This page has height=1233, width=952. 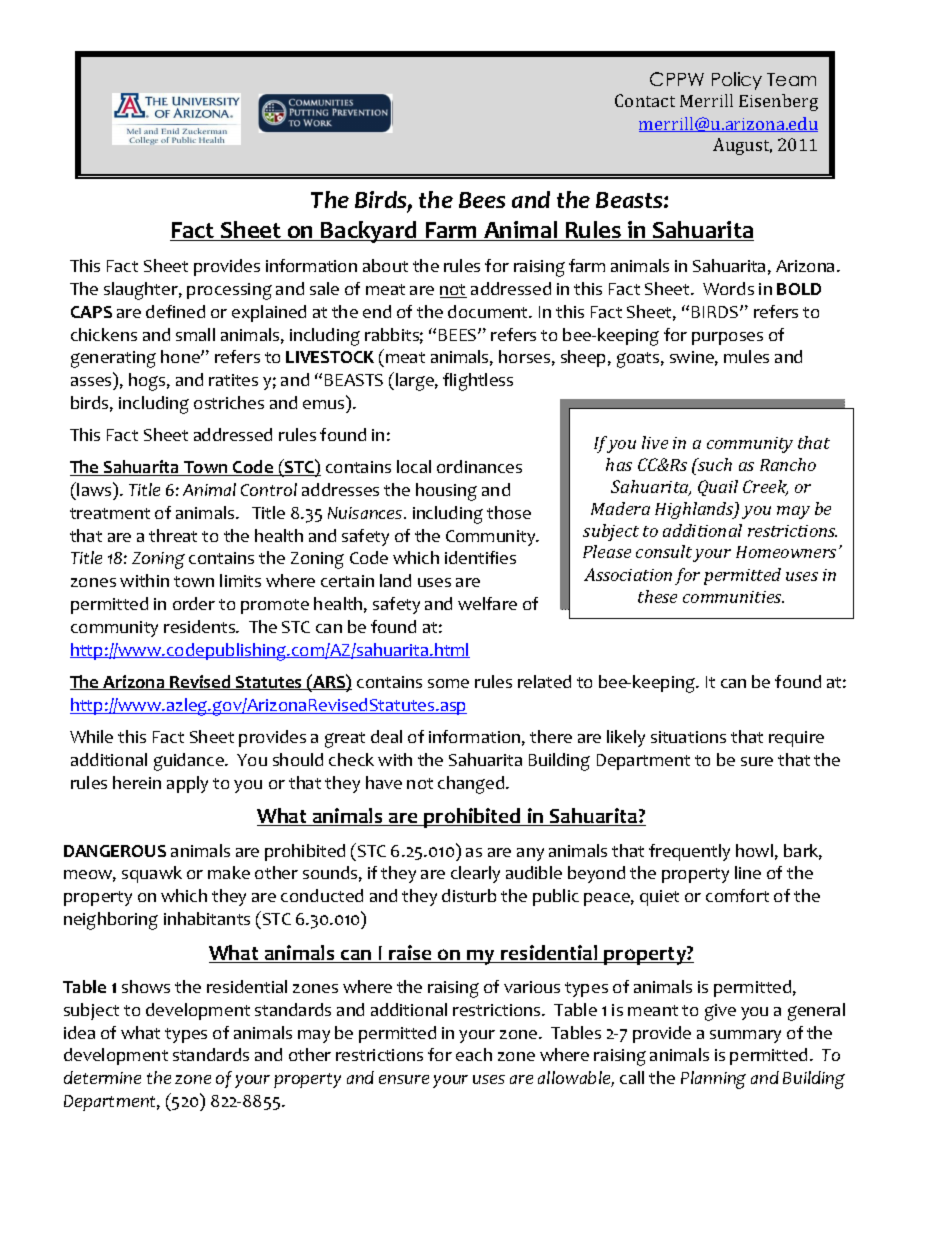 I want to click on situations, so click(x=688, y=737).
